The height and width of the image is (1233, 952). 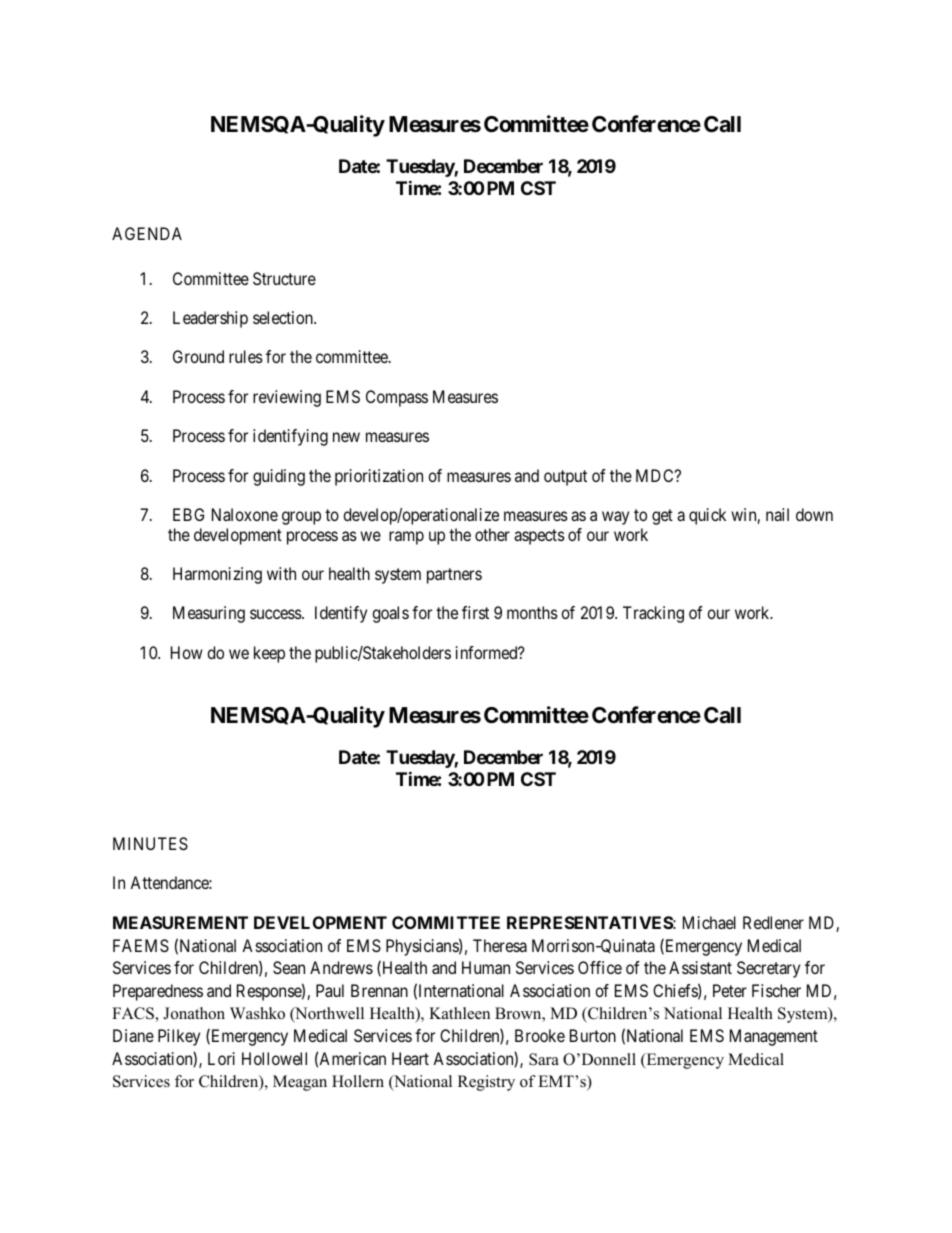 I want to click on Structure, so click(x=284, y=278).
